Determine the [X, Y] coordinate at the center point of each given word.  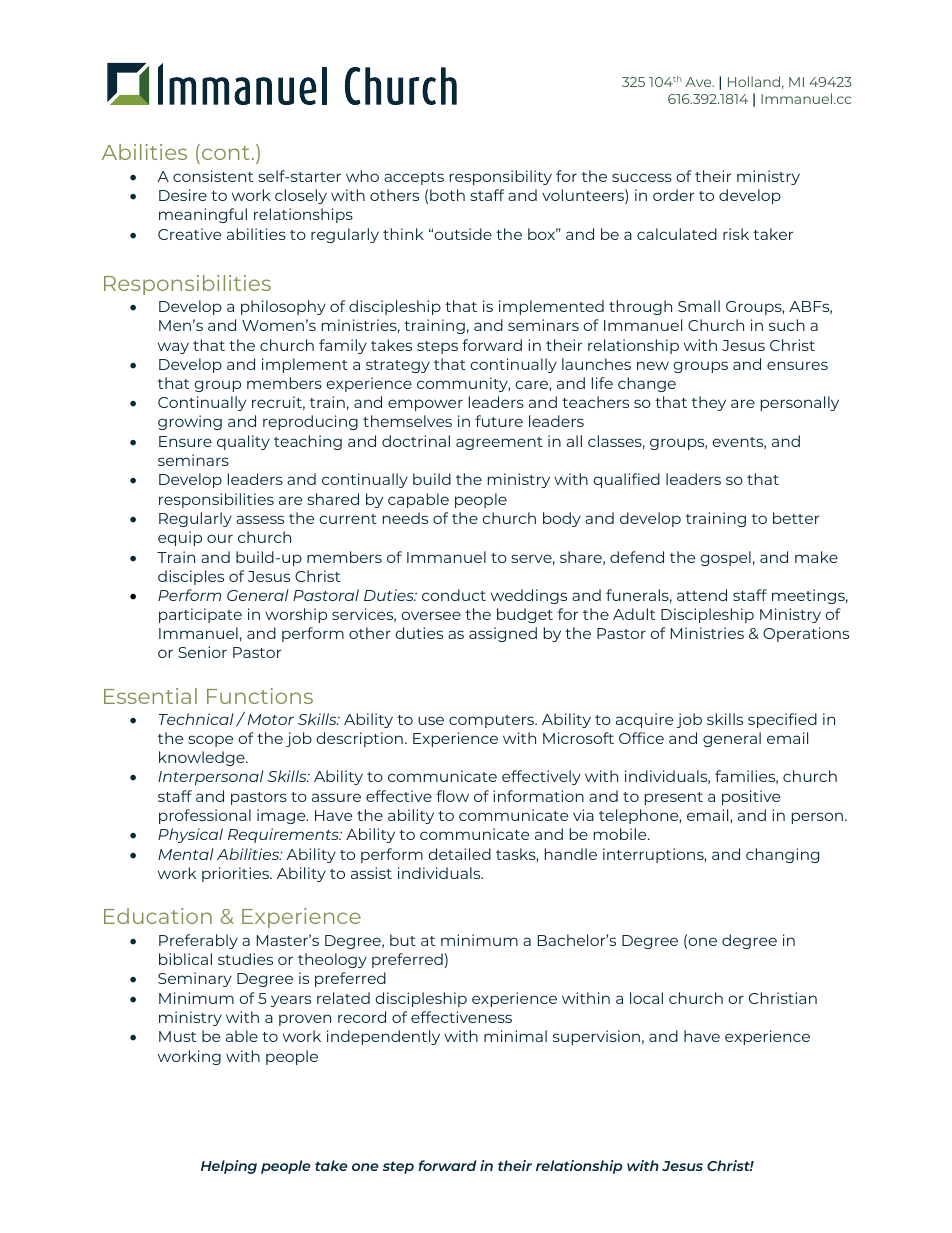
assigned [503, 634]
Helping [229, 1167]
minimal [515, 1036]
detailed [459, 854]
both [447, 195]
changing [782, 855]
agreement [499, 443]
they [709, 403]
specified [782, 720]
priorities [236, 874]
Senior [202, 652]
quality [243, 442]
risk [736, 234]
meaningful [203, 215]
